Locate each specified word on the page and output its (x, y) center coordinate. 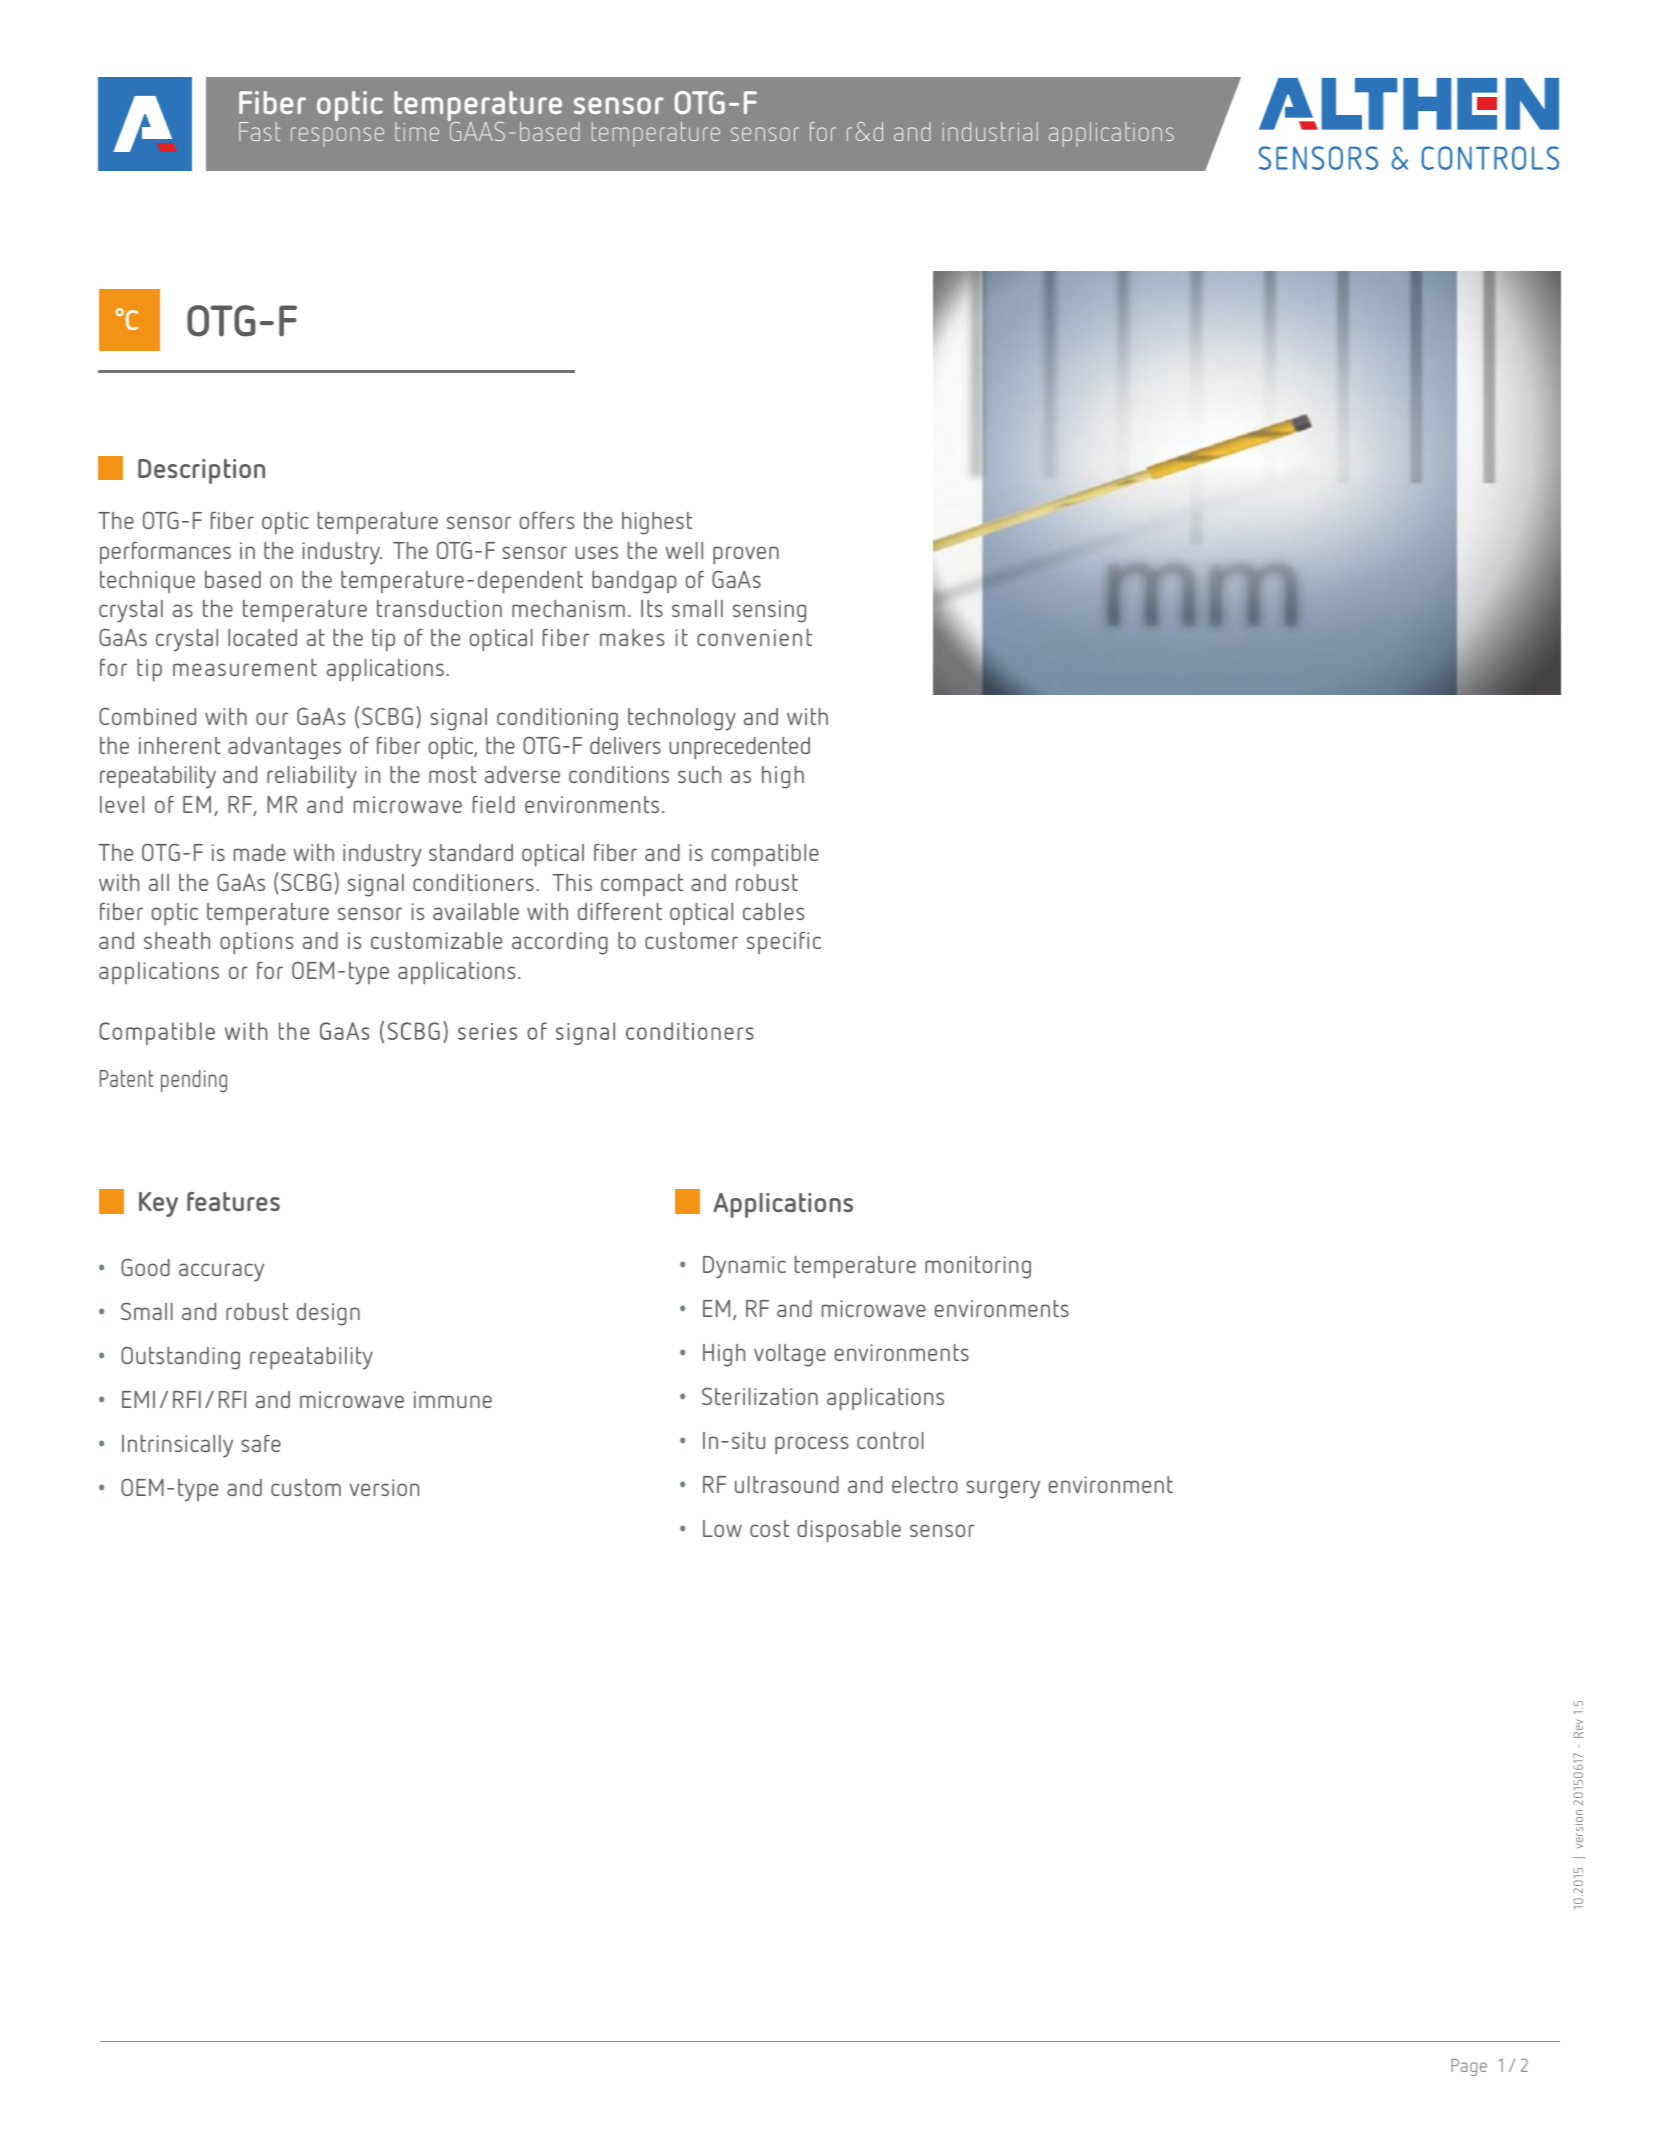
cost (769, 1528)
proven (746, 555)
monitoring (978, 1267)
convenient (754, 637)
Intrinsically (177, 1446)
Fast (260, 131)
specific (784, 942)
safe (261, 1443)
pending (194, 1081)
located (262, 637)
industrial (990, 131)
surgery (1003, 1489)
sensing (769, 611)
